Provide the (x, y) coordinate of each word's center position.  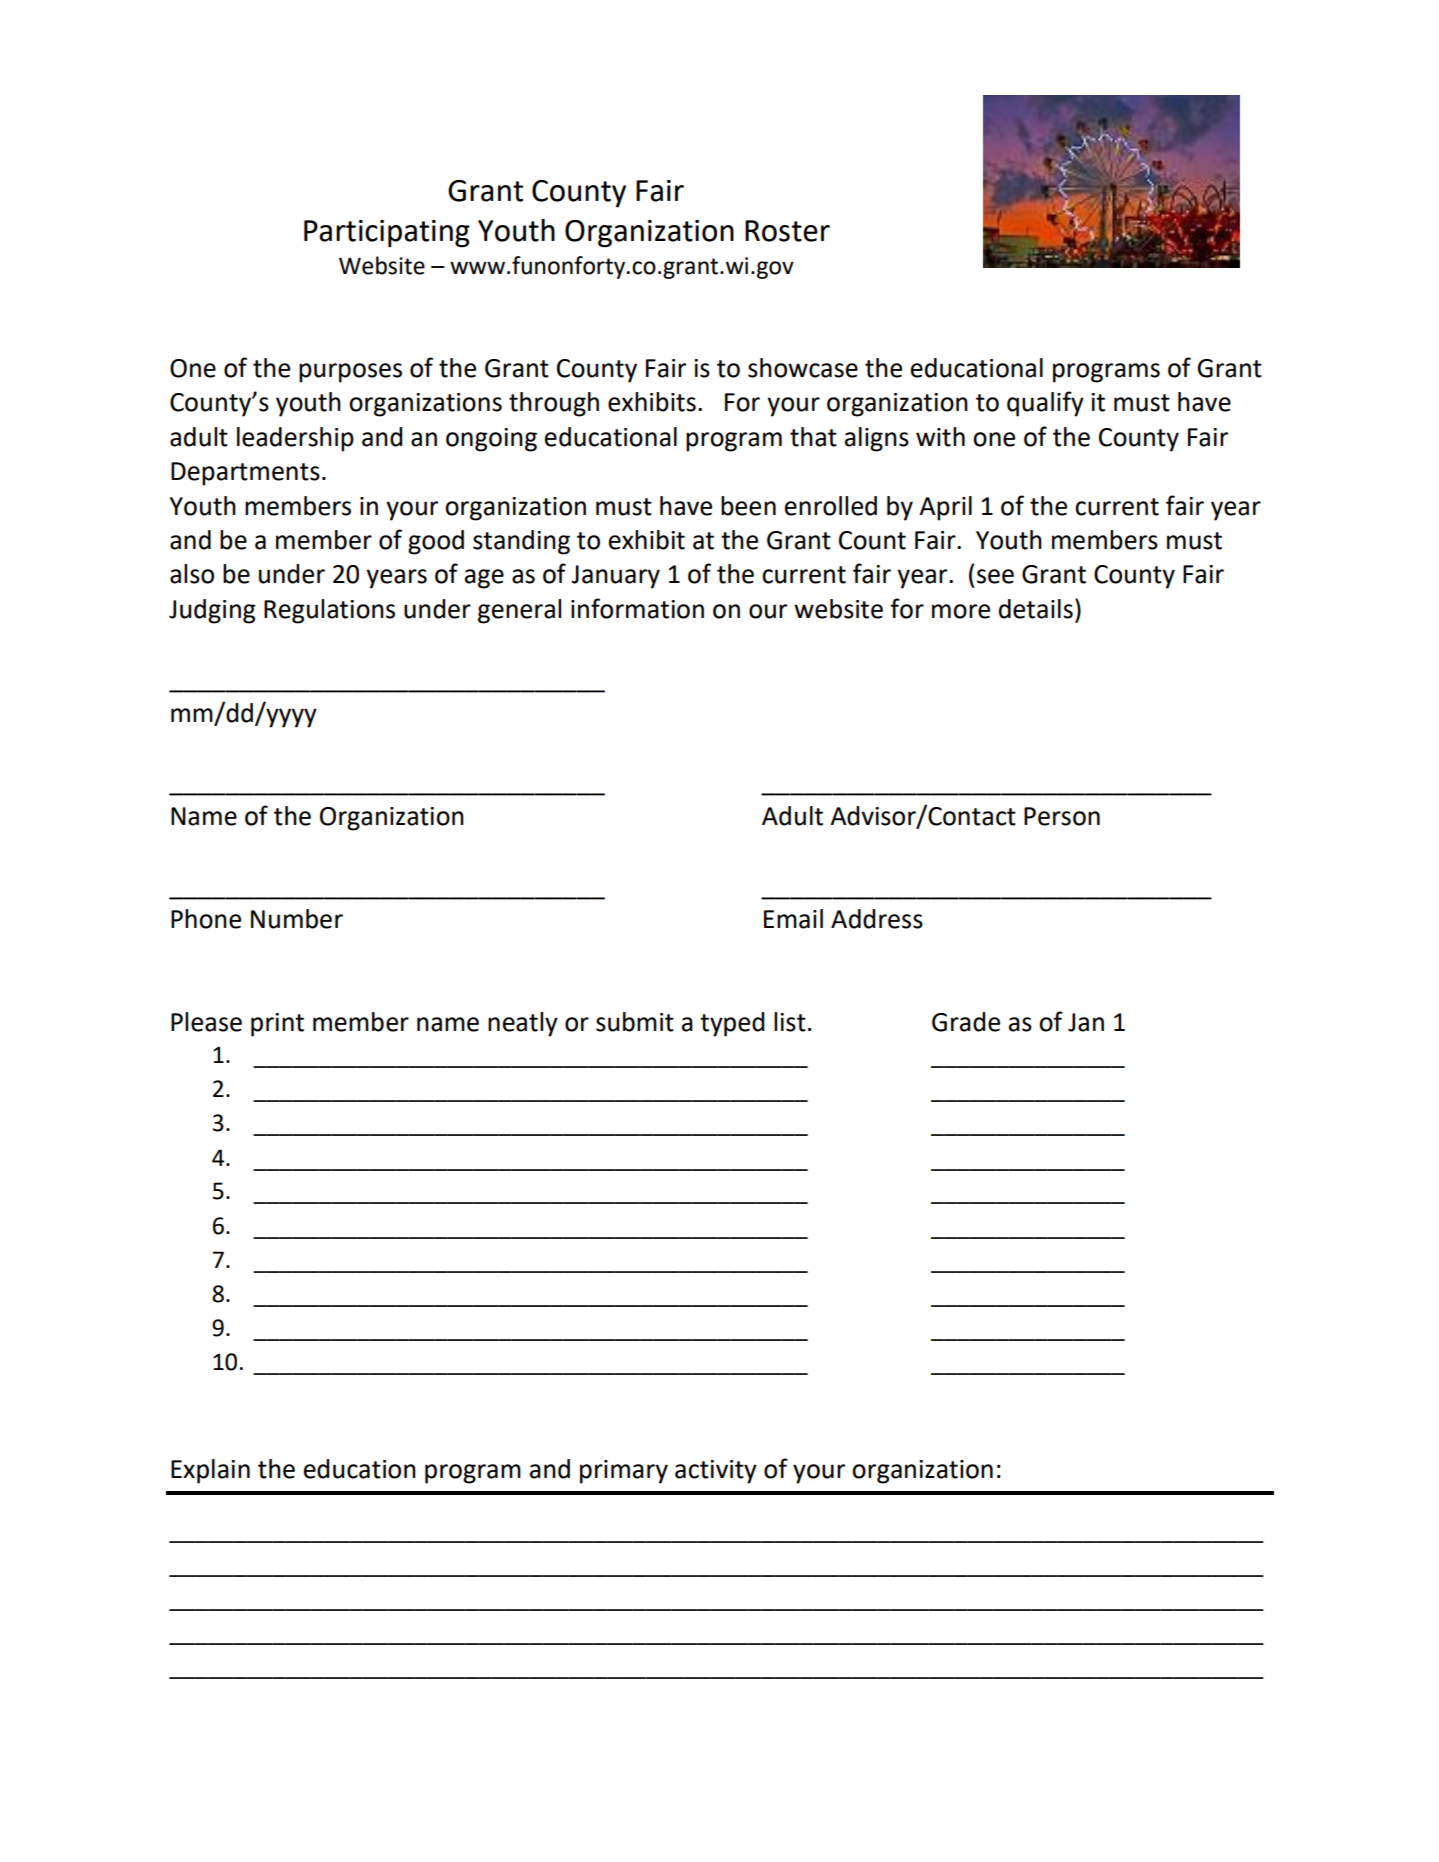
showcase (803, 368)
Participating (387, 234)
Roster (787, 231)
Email (793, 919)
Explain (210, 1471)
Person (1062, 816)
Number (297, 919)
